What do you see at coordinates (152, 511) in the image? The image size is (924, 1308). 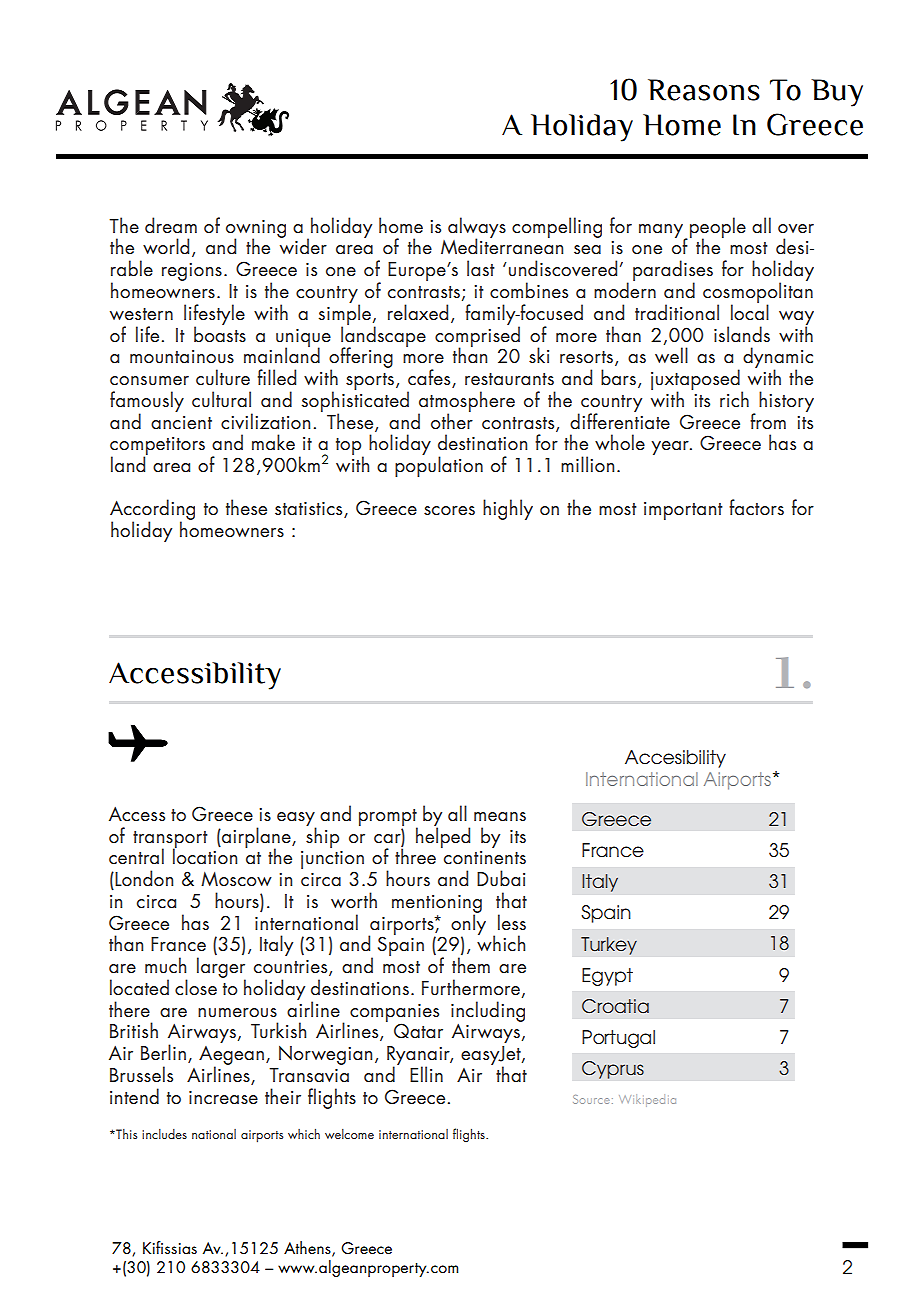 I see `According` at bounding box center [152, 511].
